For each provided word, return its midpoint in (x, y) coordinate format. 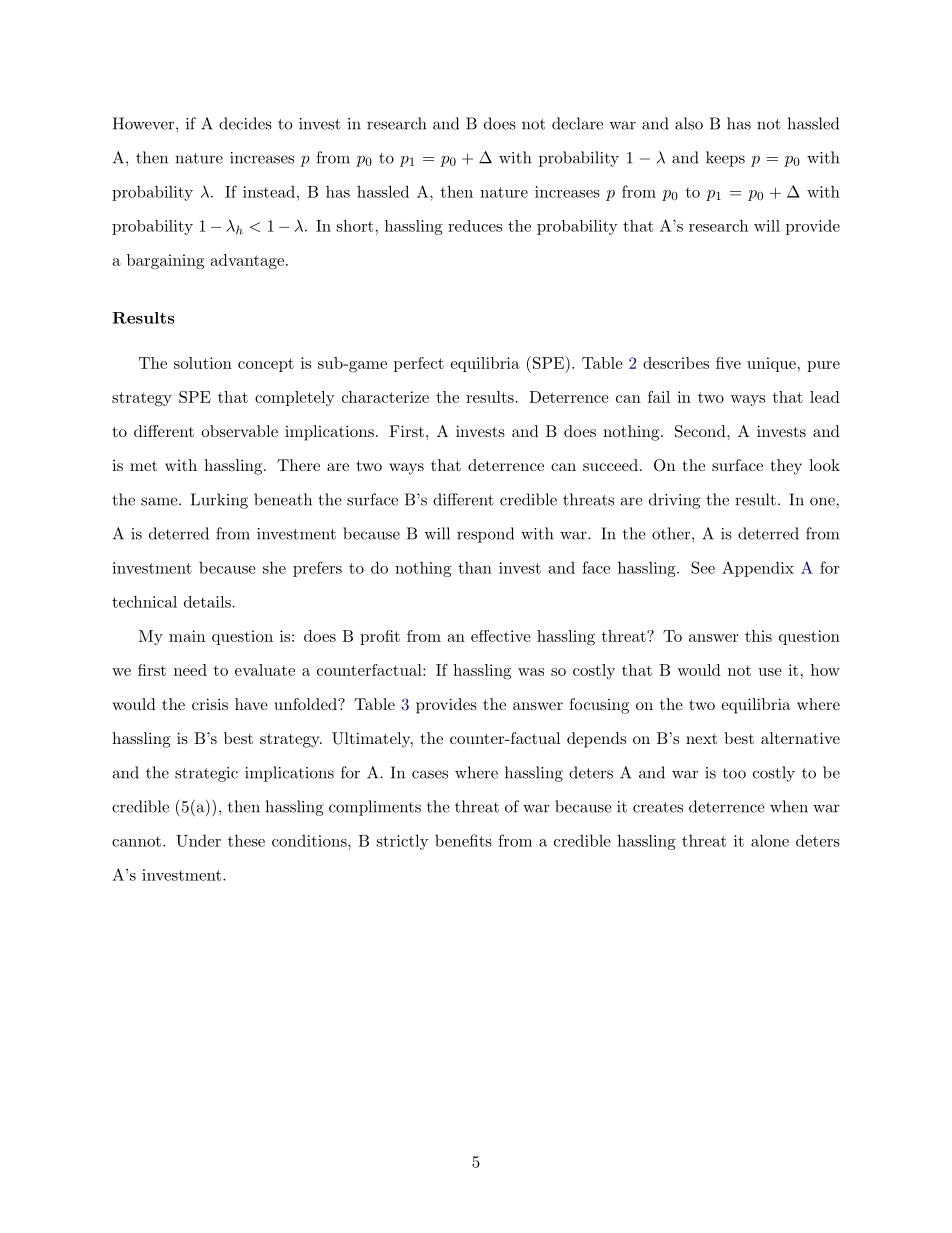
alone (770, 840)
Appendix (758, 569)
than (475, 567)
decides (245, 123)
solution (203, 363)
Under (198, 840)
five (728, 363)
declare (577, 123)
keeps (725, 159)
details (207, 602)
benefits (463, 840)
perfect (419, 364)
